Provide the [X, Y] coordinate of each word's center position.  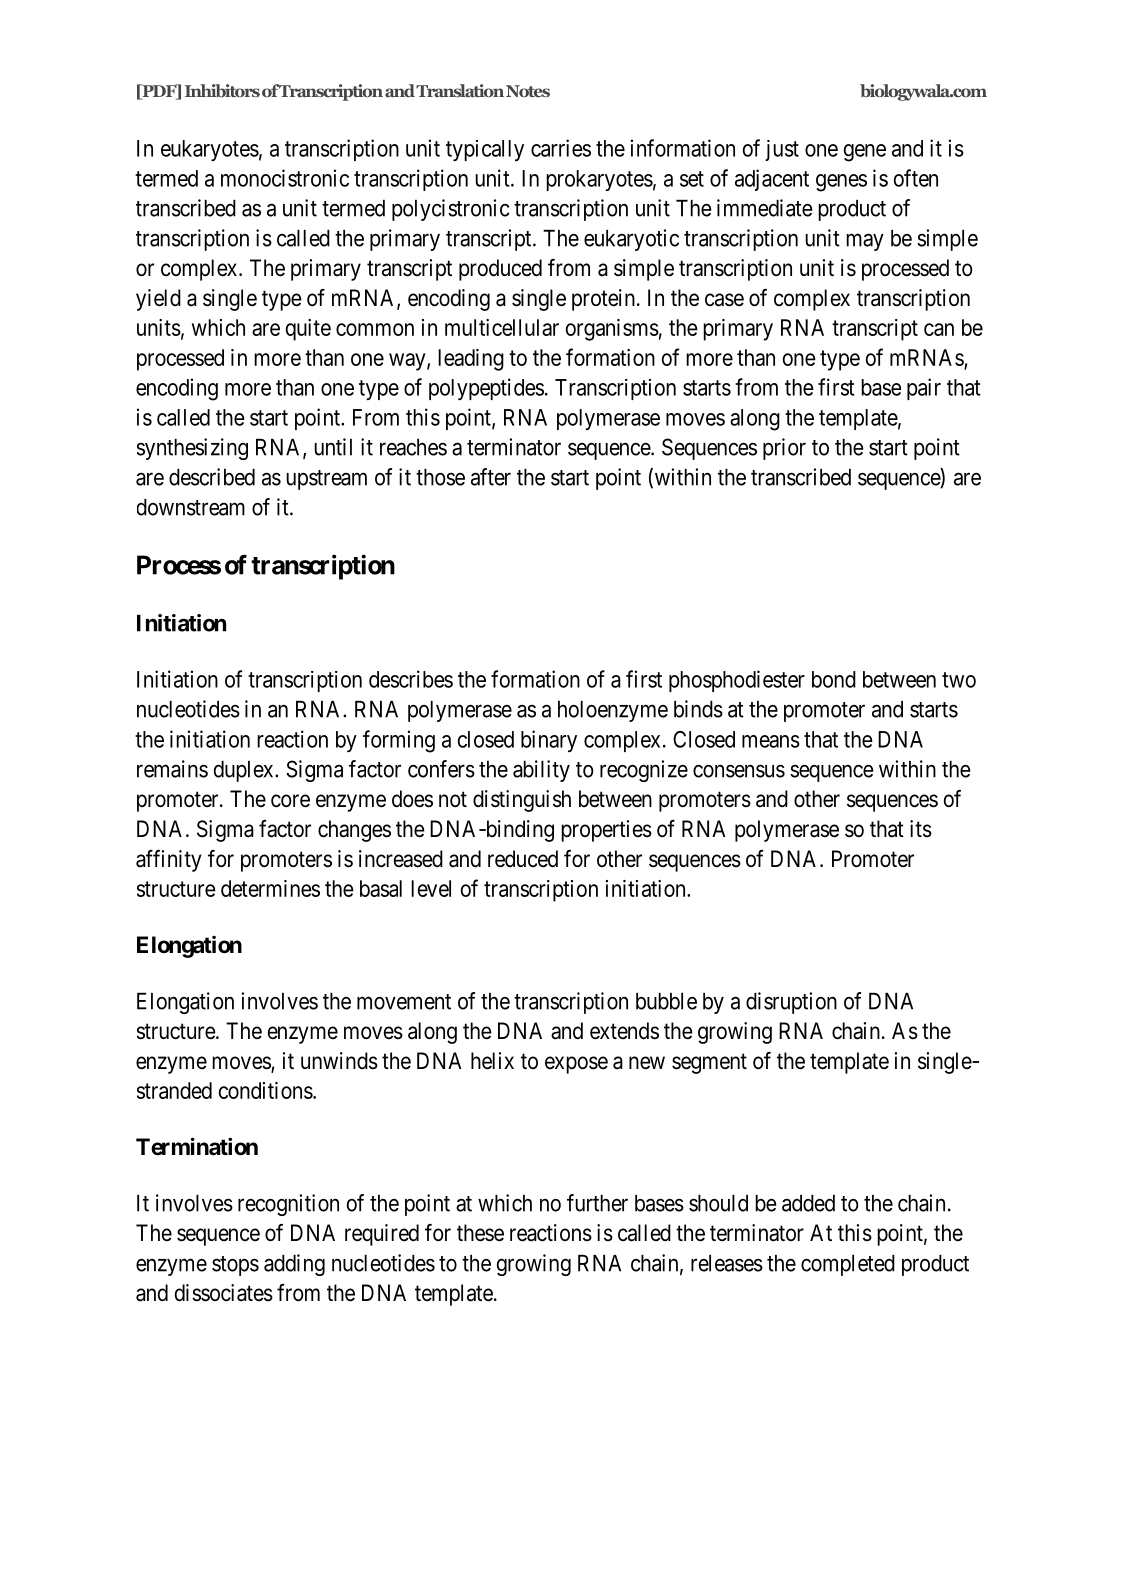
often [915, 178]
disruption [791, 1003]
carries [561, 148]
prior [784, 449]
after [491, 477]
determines [270, 888]
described [212, 477]
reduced [523, 859]
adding [294, 1265]
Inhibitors [222, 90]
